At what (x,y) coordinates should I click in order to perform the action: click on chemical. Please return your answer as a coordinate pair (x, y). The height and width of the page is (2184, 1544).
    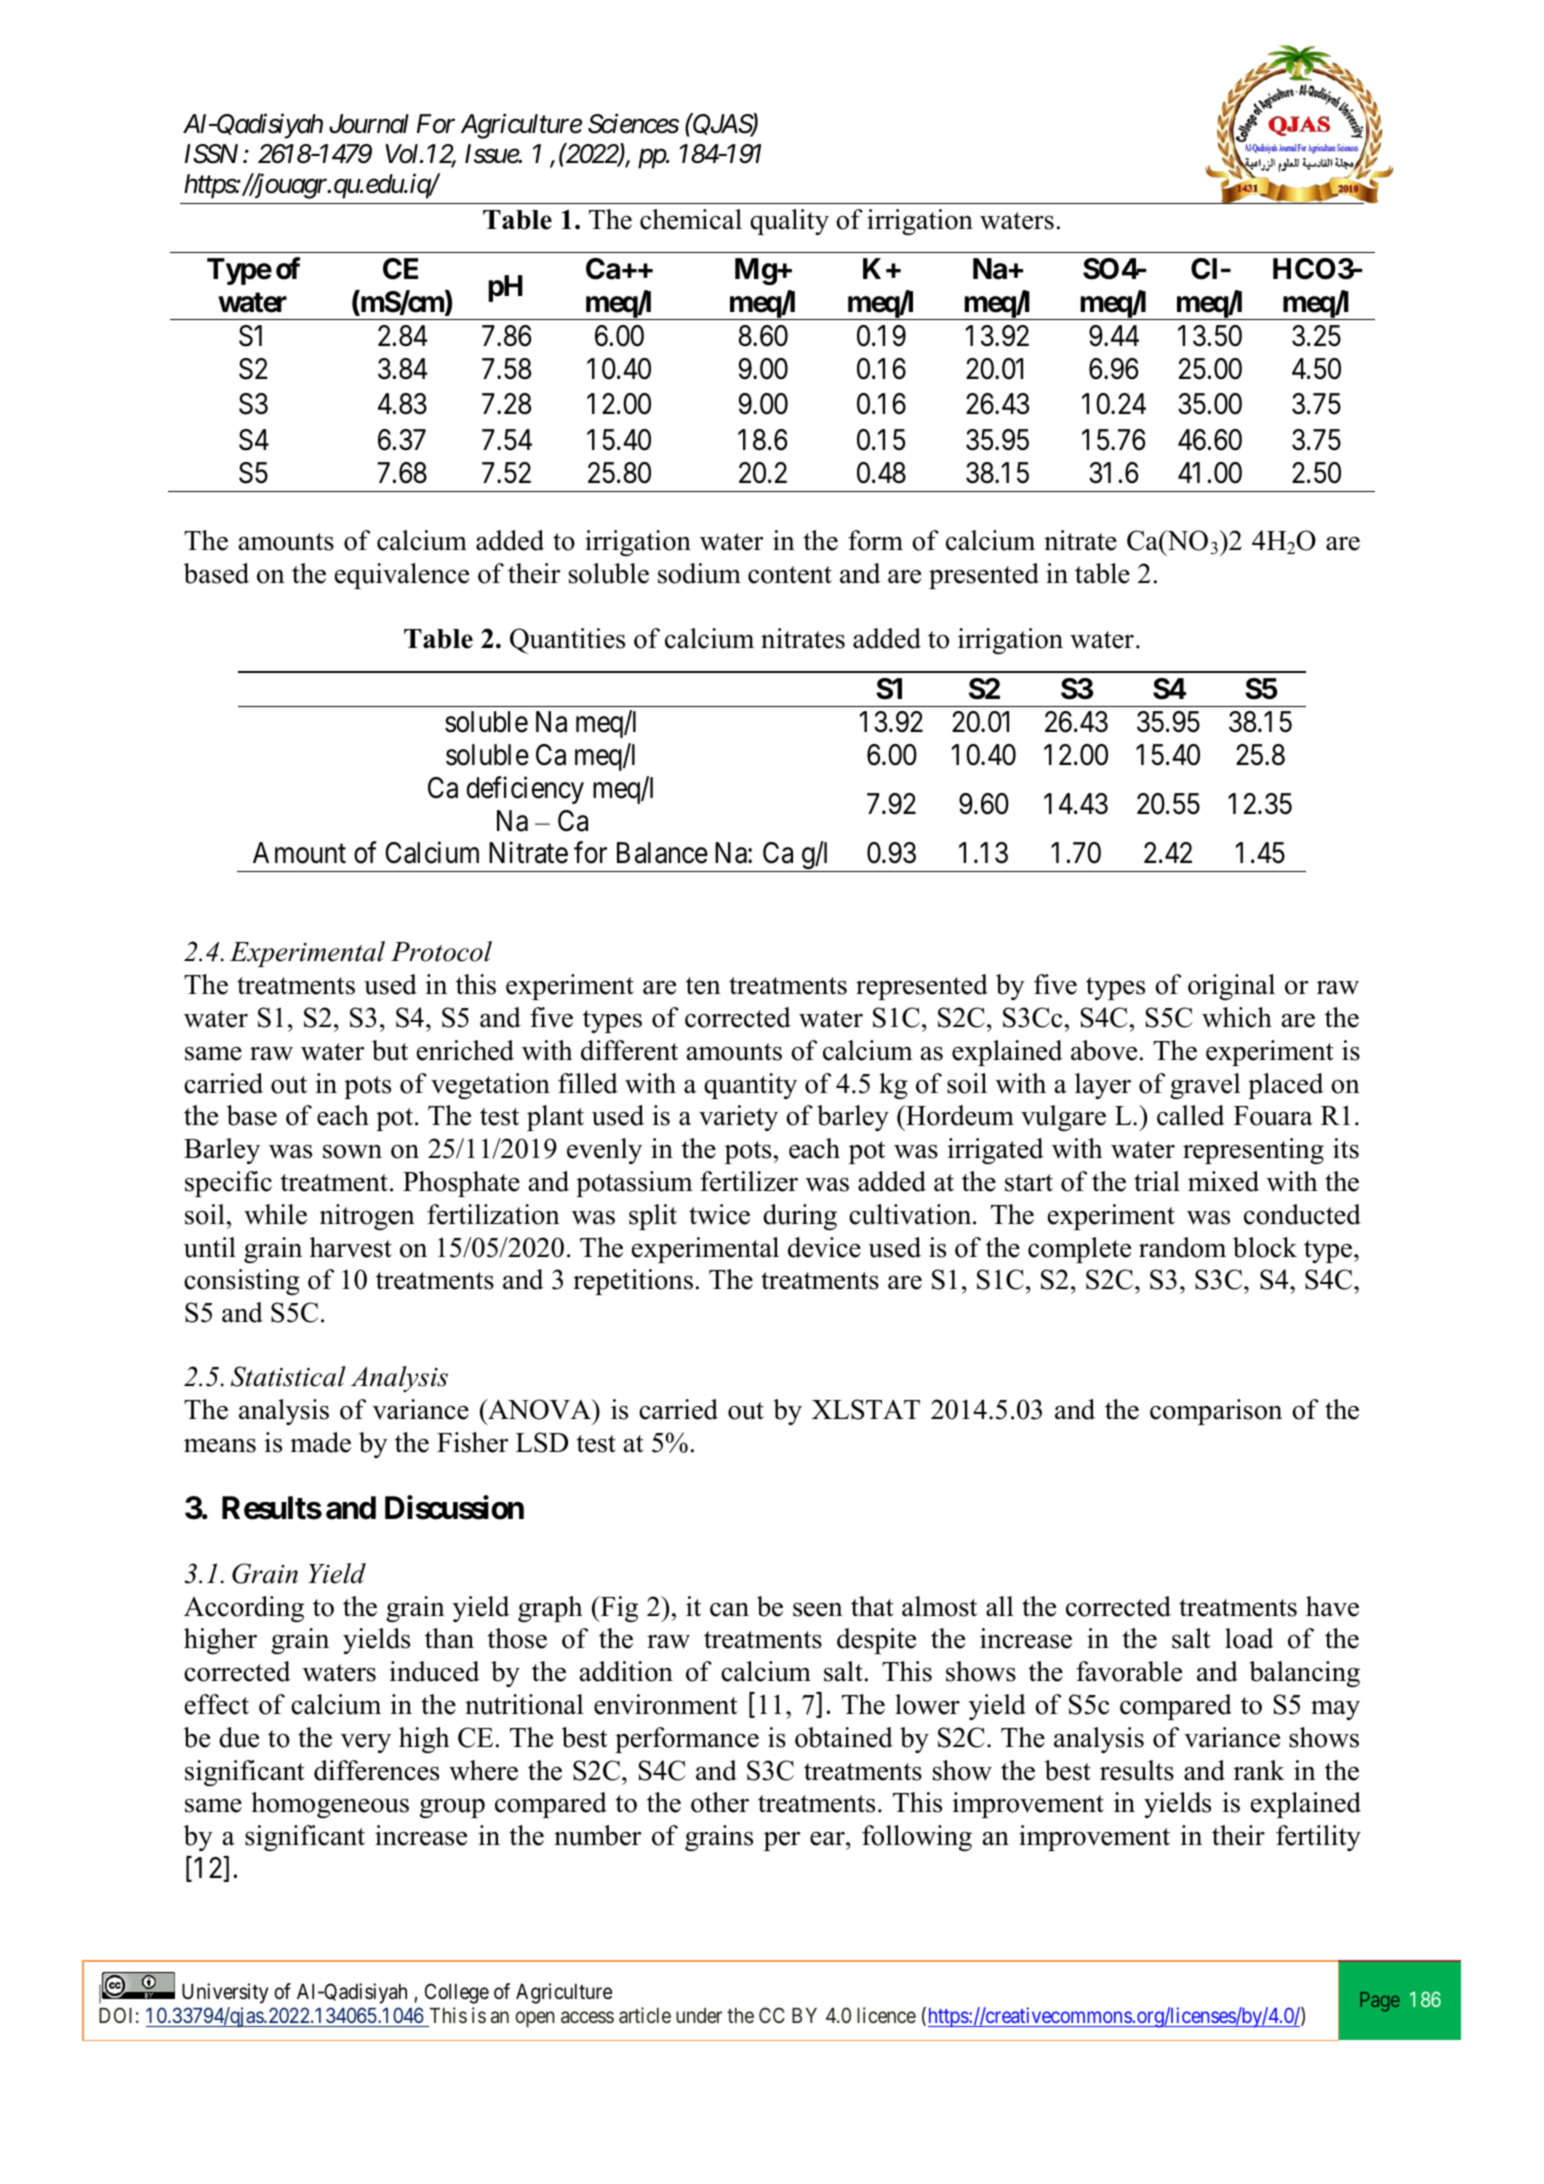
    Looking at the image, I should click on (691, 219).
